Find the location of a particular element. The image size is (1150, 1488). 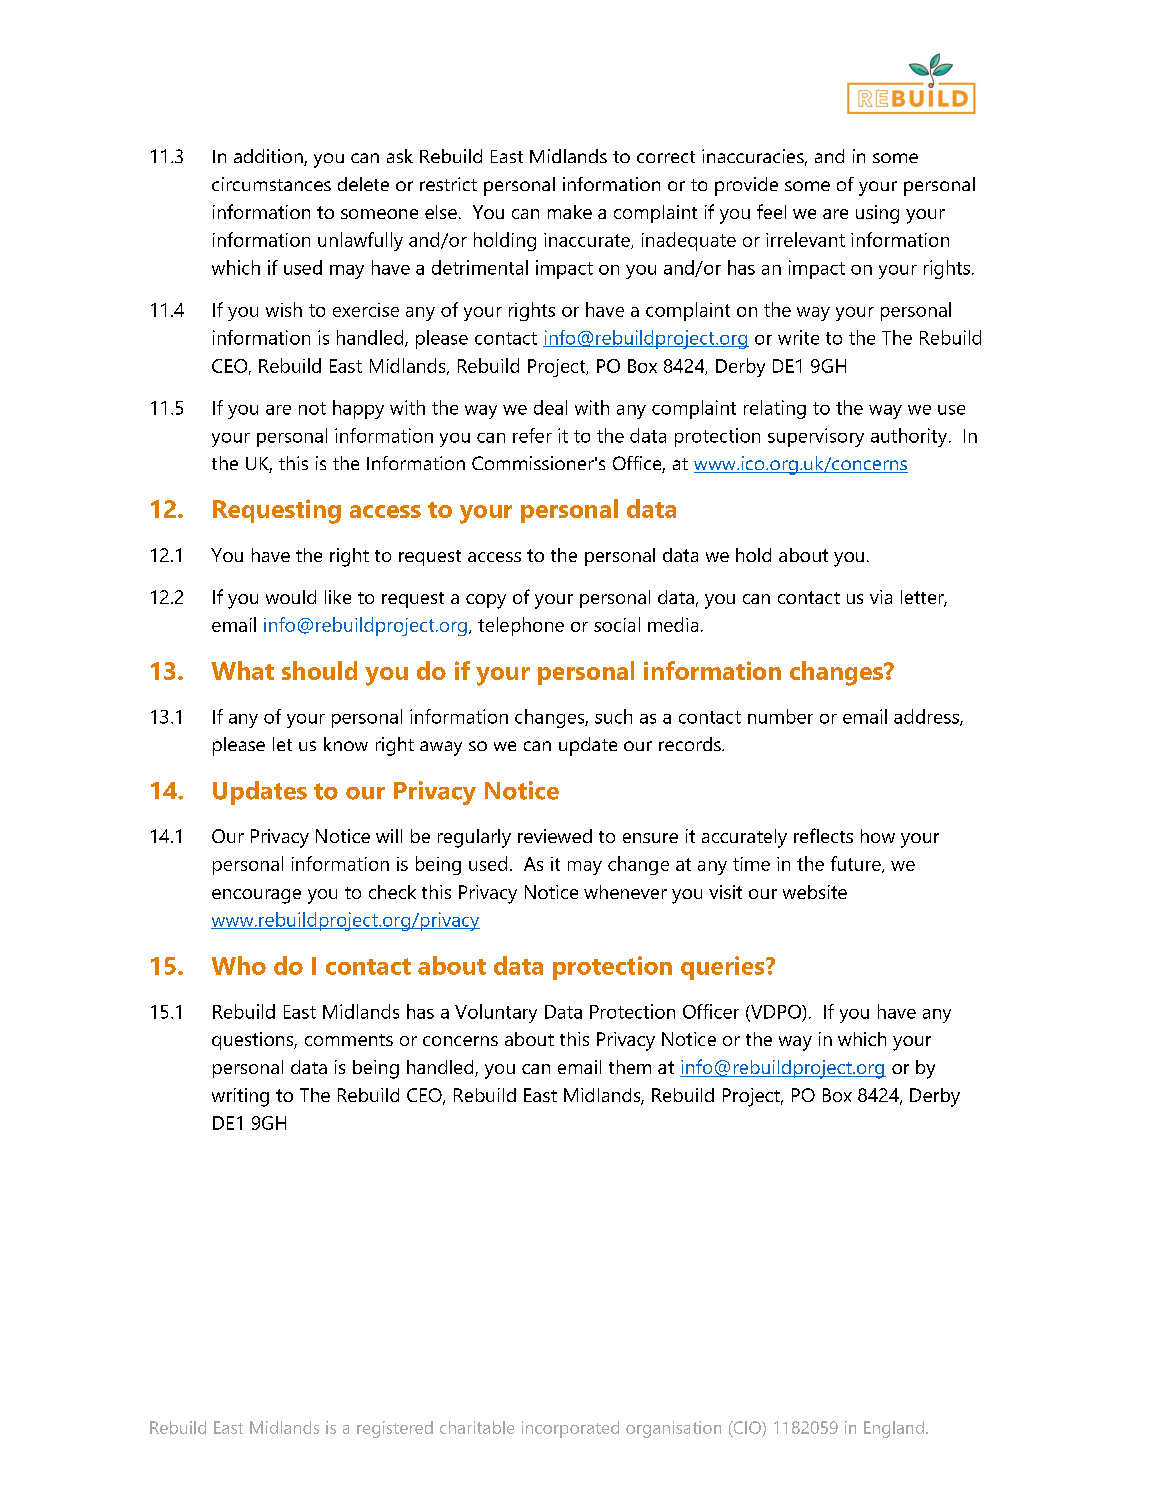

using is located at coordinates (877, 214).
